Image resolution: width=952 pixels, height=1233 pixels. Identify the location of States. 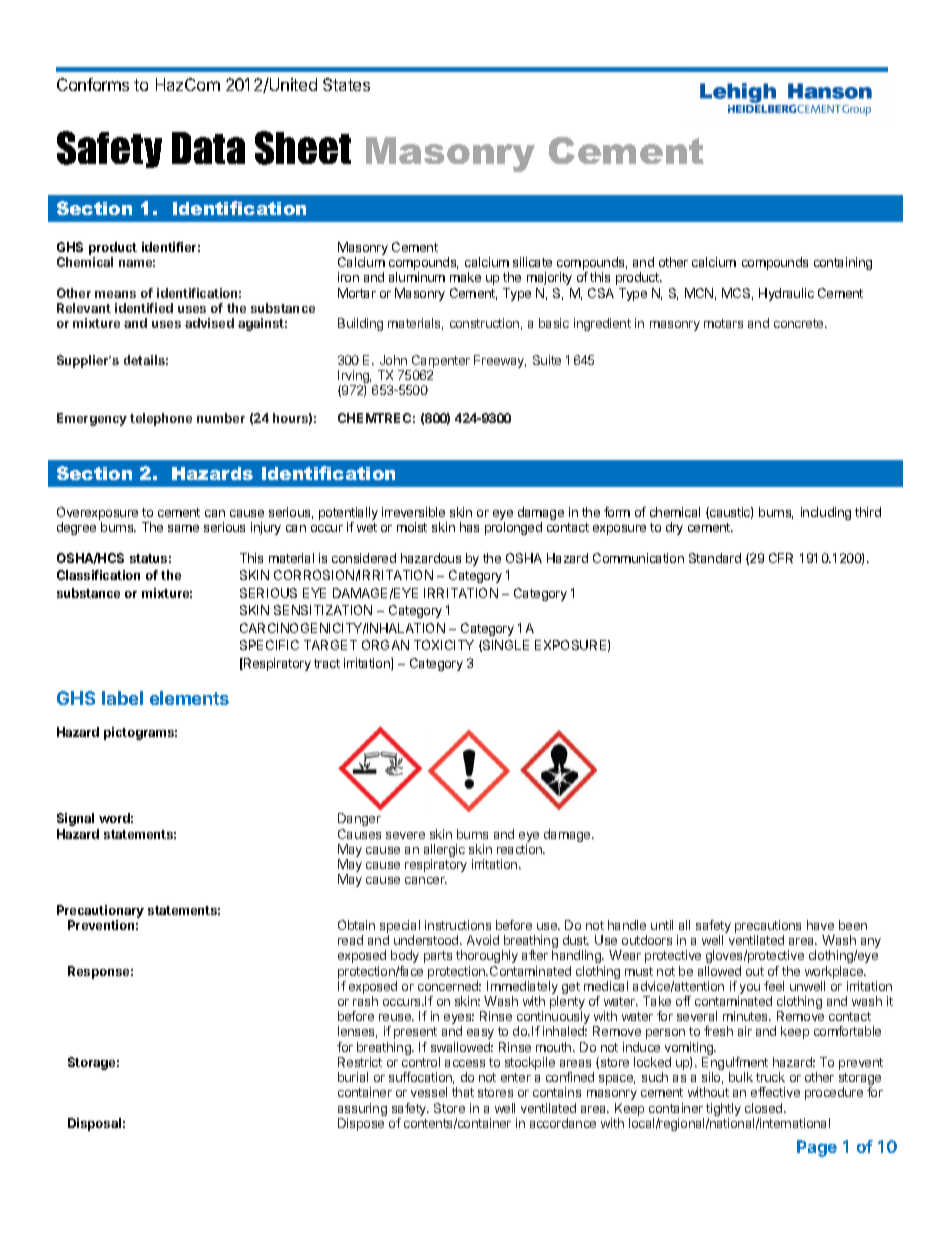
(346, 84).
